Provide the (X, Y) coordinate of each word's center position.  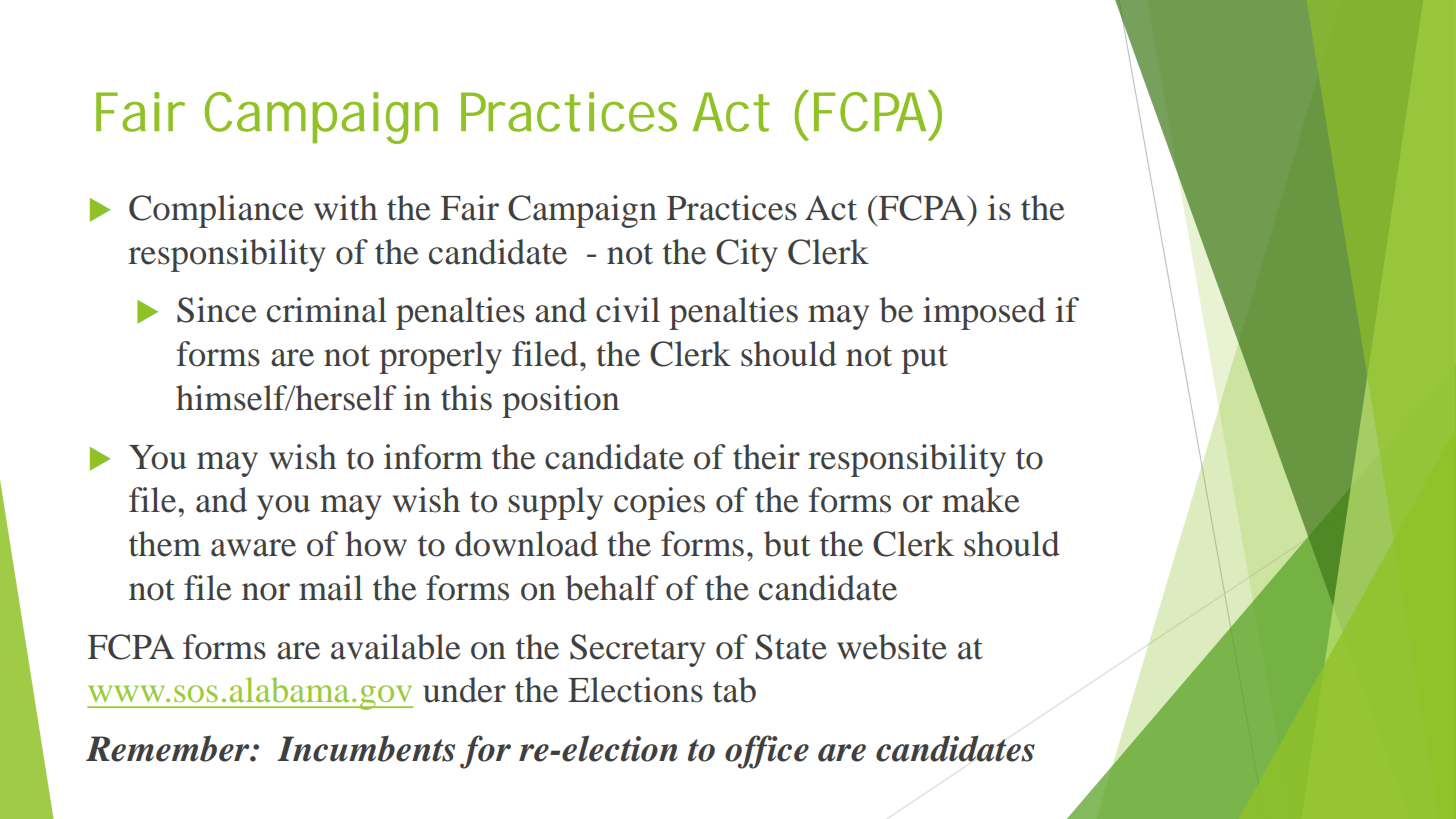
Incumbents (366, 748)
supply (556, 503)
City (747, 255)
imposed (984, 313)
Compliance (216, 211)
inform (433, 457)
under (464, 690)
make (981, 500)
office (767, 752)
